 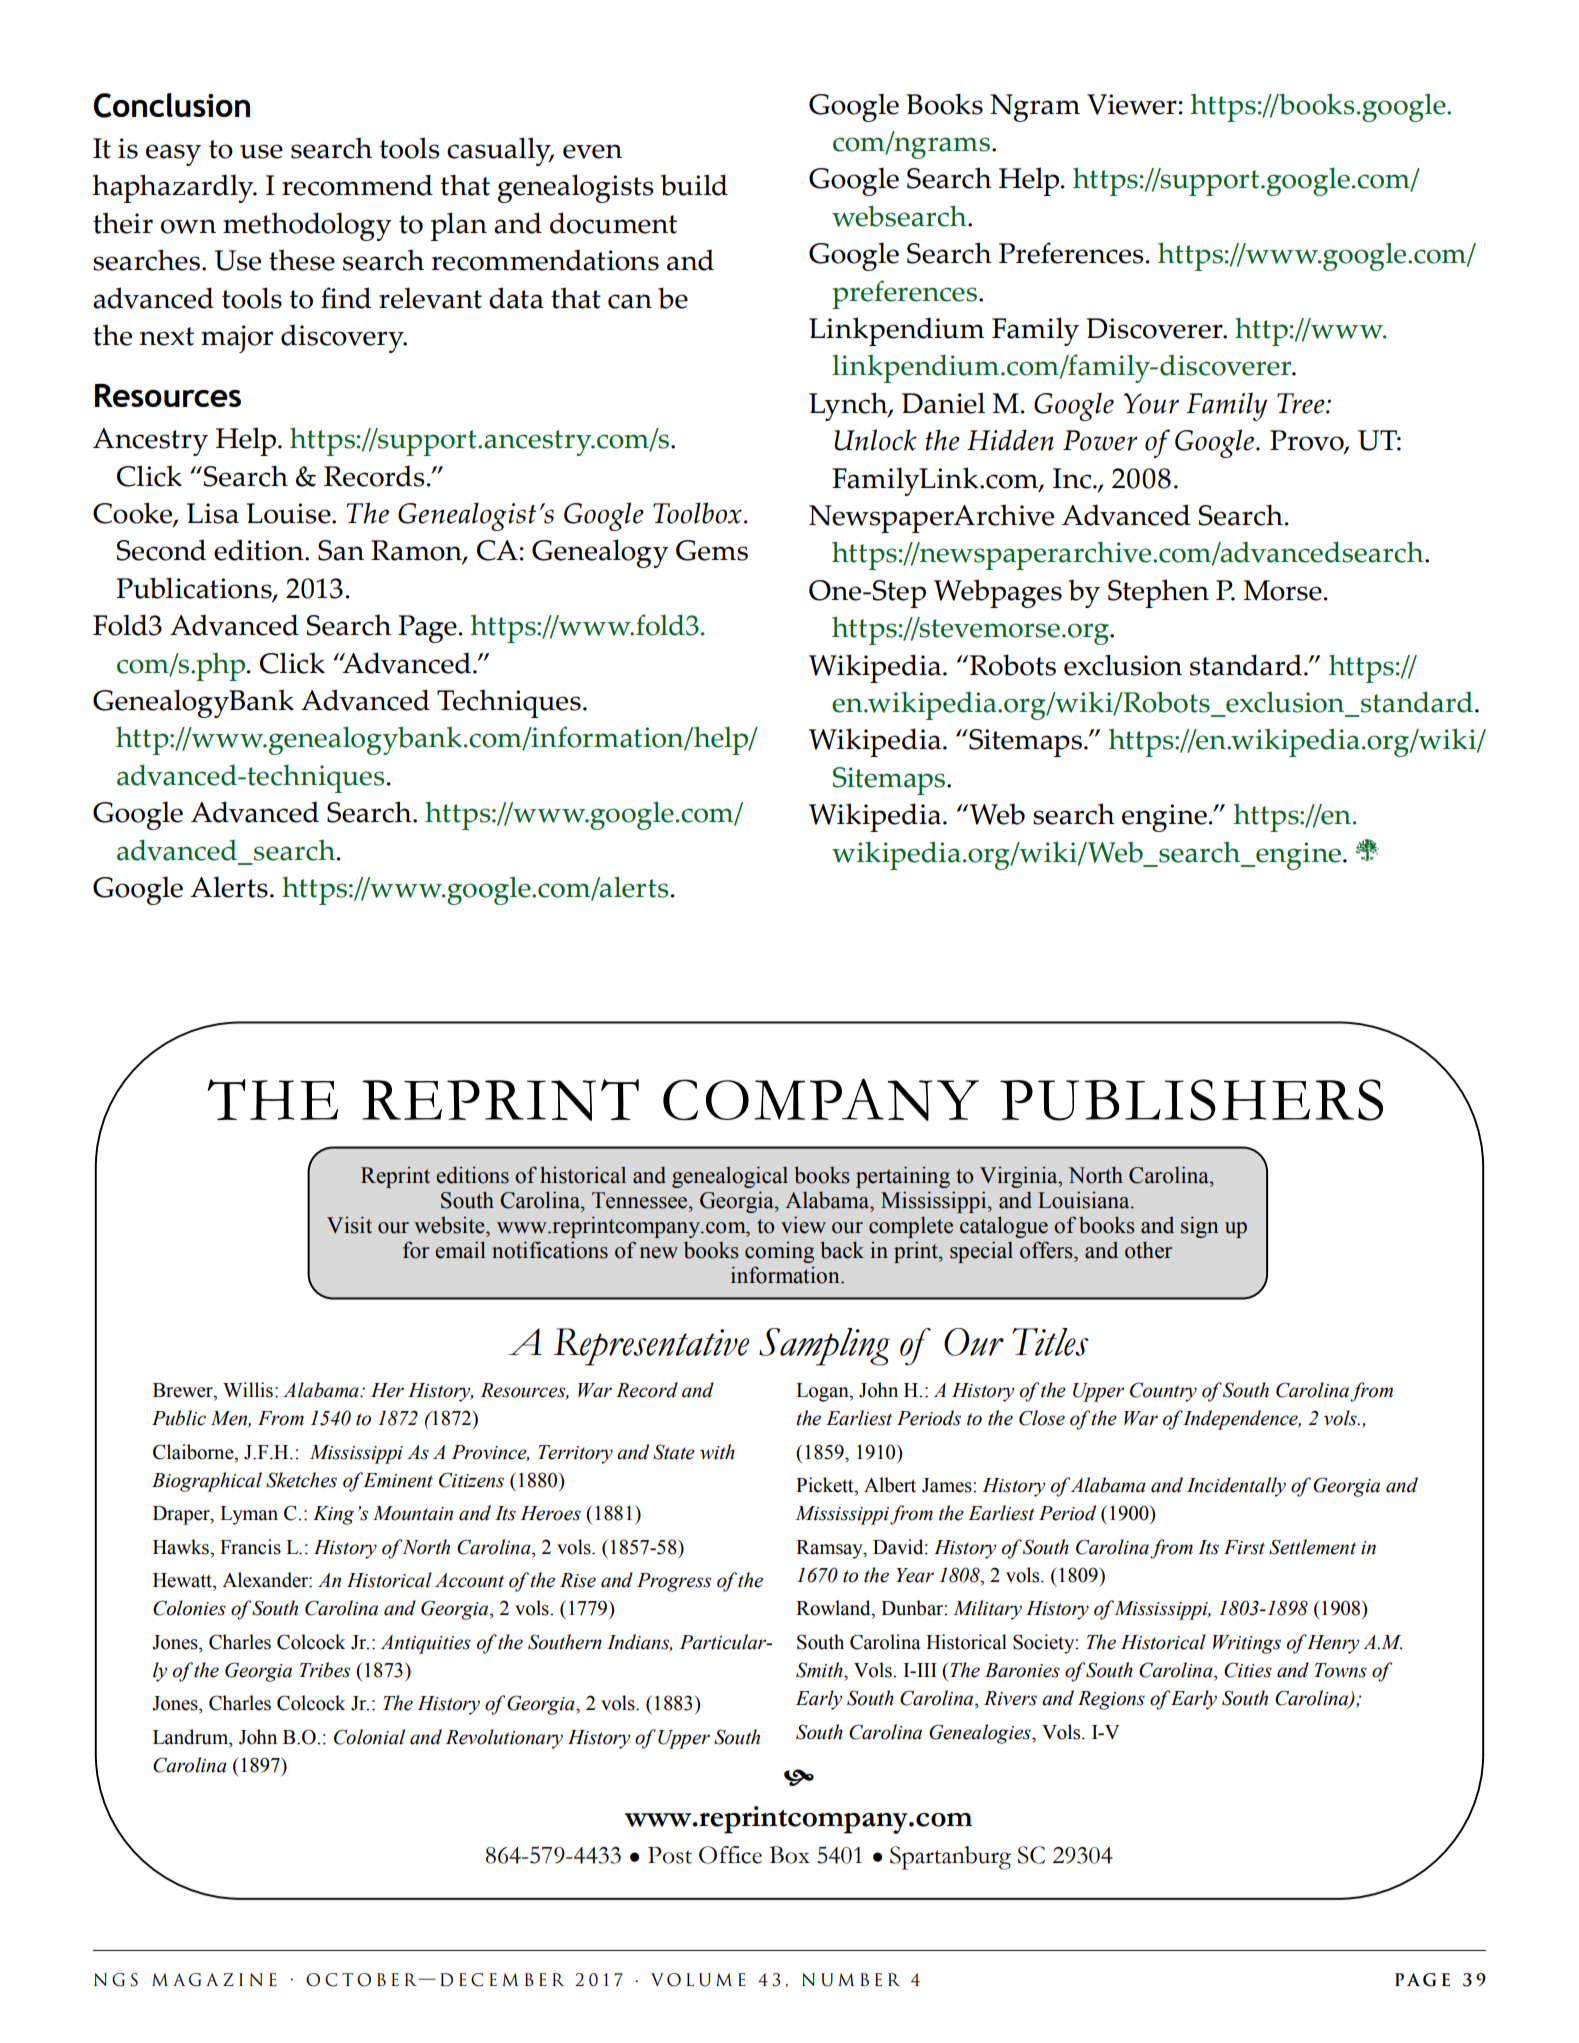 I want to click on Visit, so click(x=349, y=1225).
